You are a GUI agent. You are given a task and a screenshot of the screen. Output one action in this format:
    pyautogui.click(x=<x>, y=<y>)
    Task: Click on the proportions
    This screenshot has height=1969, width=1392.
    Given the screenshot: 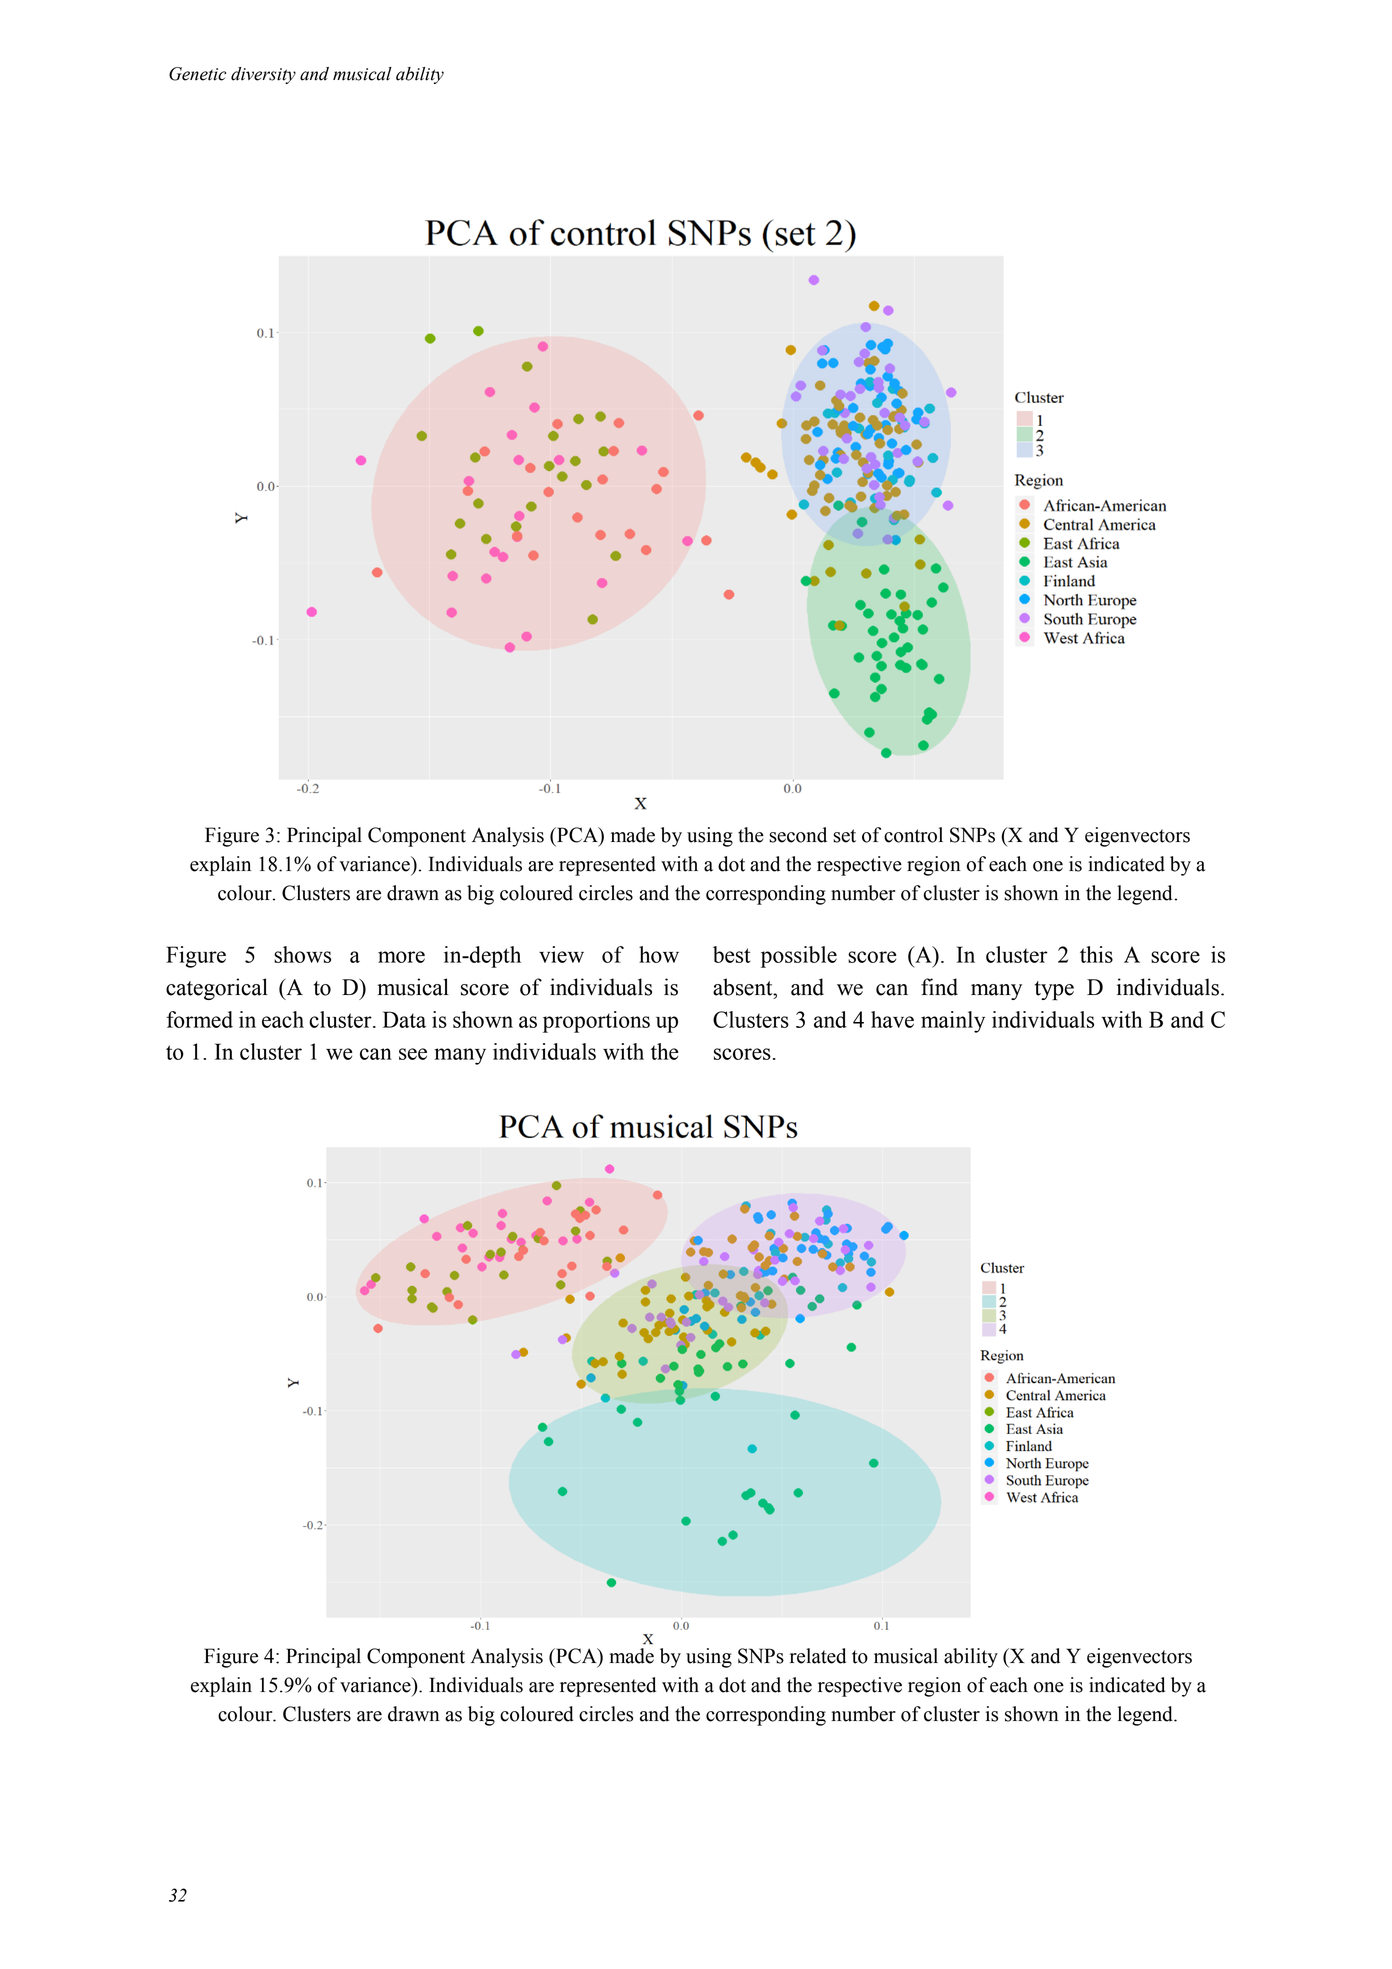 What is the action you would take?
    pyautogui.click(x=596, y=1022)
